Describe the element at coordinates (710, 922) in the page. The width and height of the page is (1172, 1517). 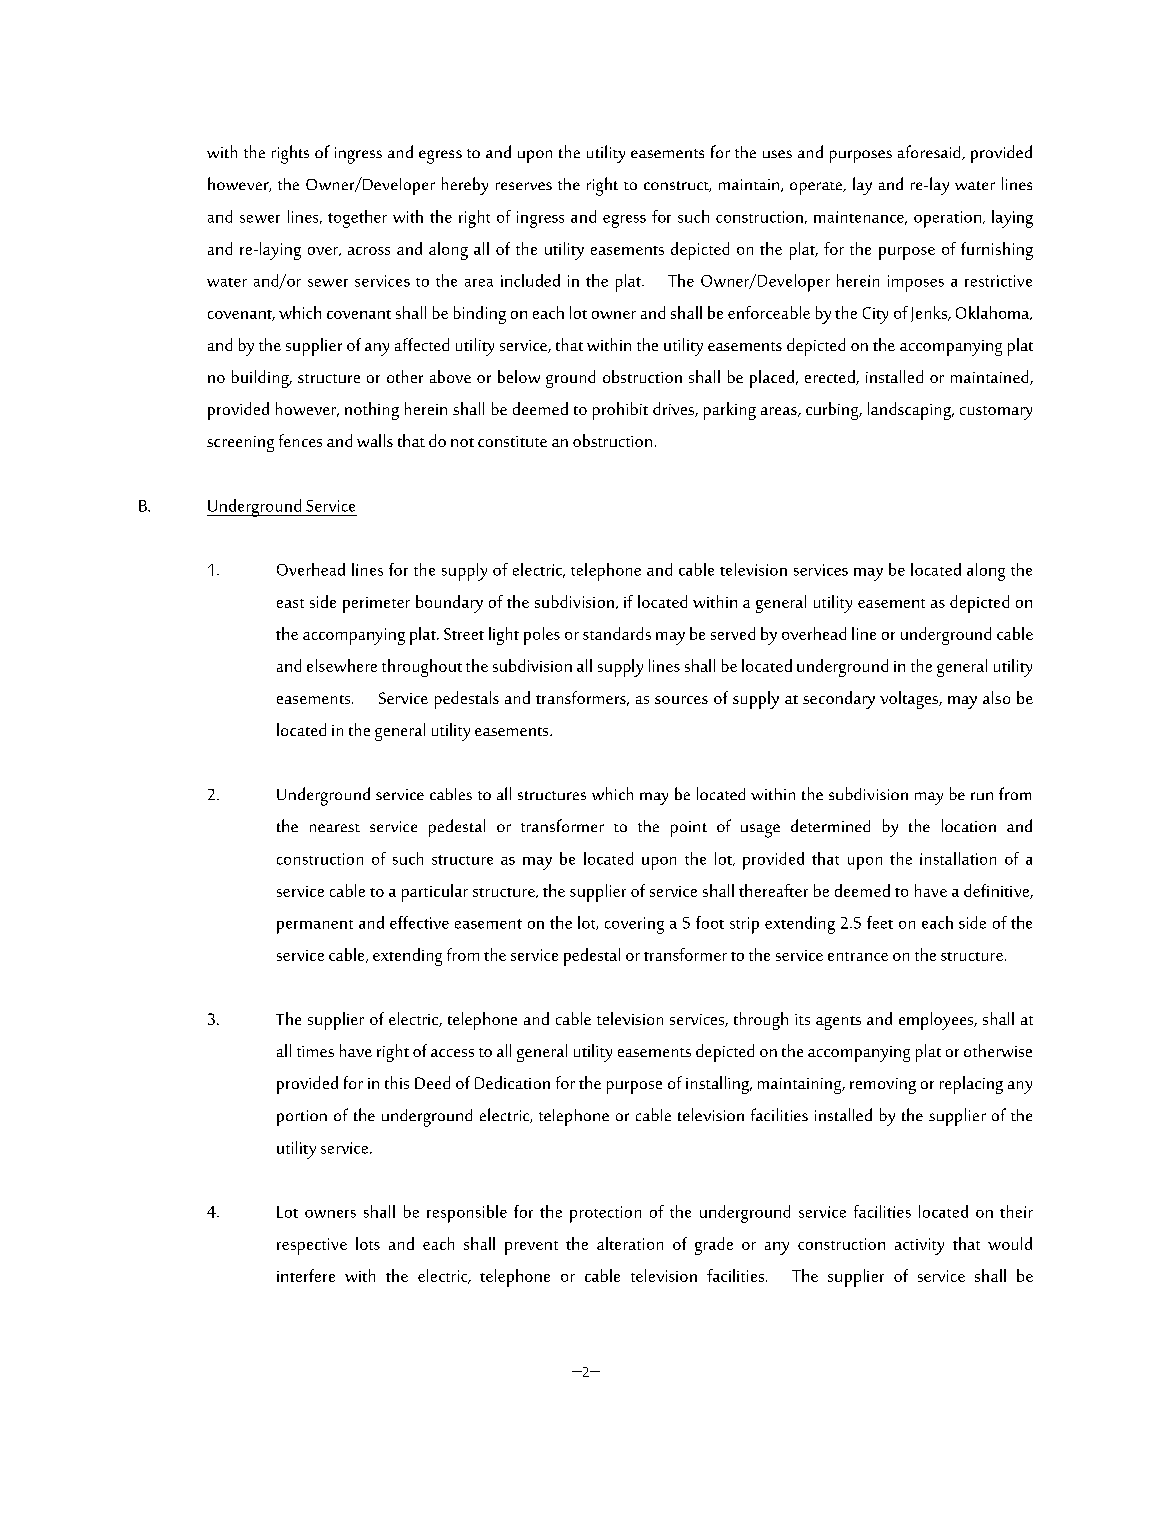
I see `foot` at that location.
